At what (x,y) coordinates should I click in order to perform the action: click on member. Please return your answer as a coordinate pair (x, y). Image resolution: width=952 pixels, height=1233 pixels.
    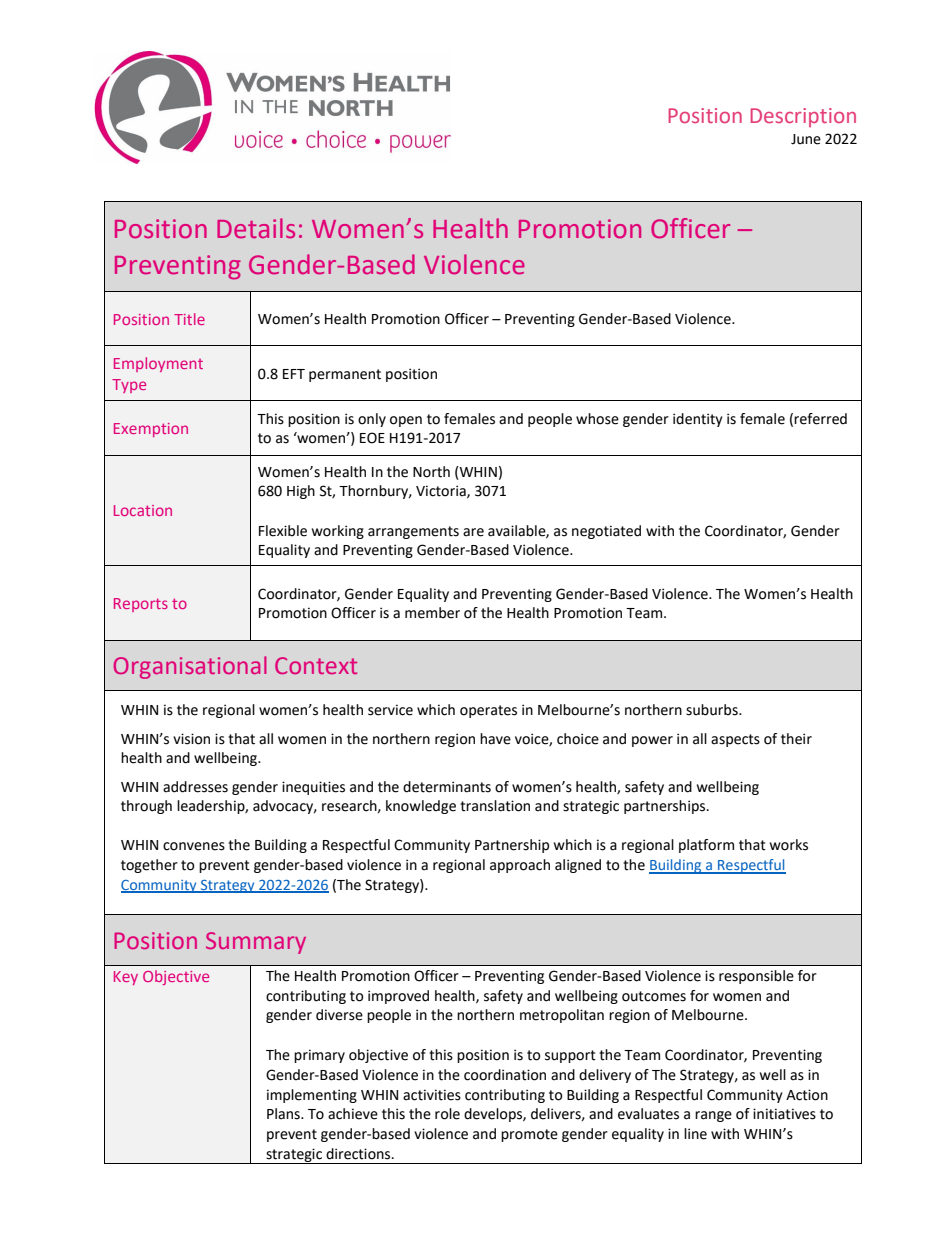
    Looking at the image, I should click on (432, 613).
